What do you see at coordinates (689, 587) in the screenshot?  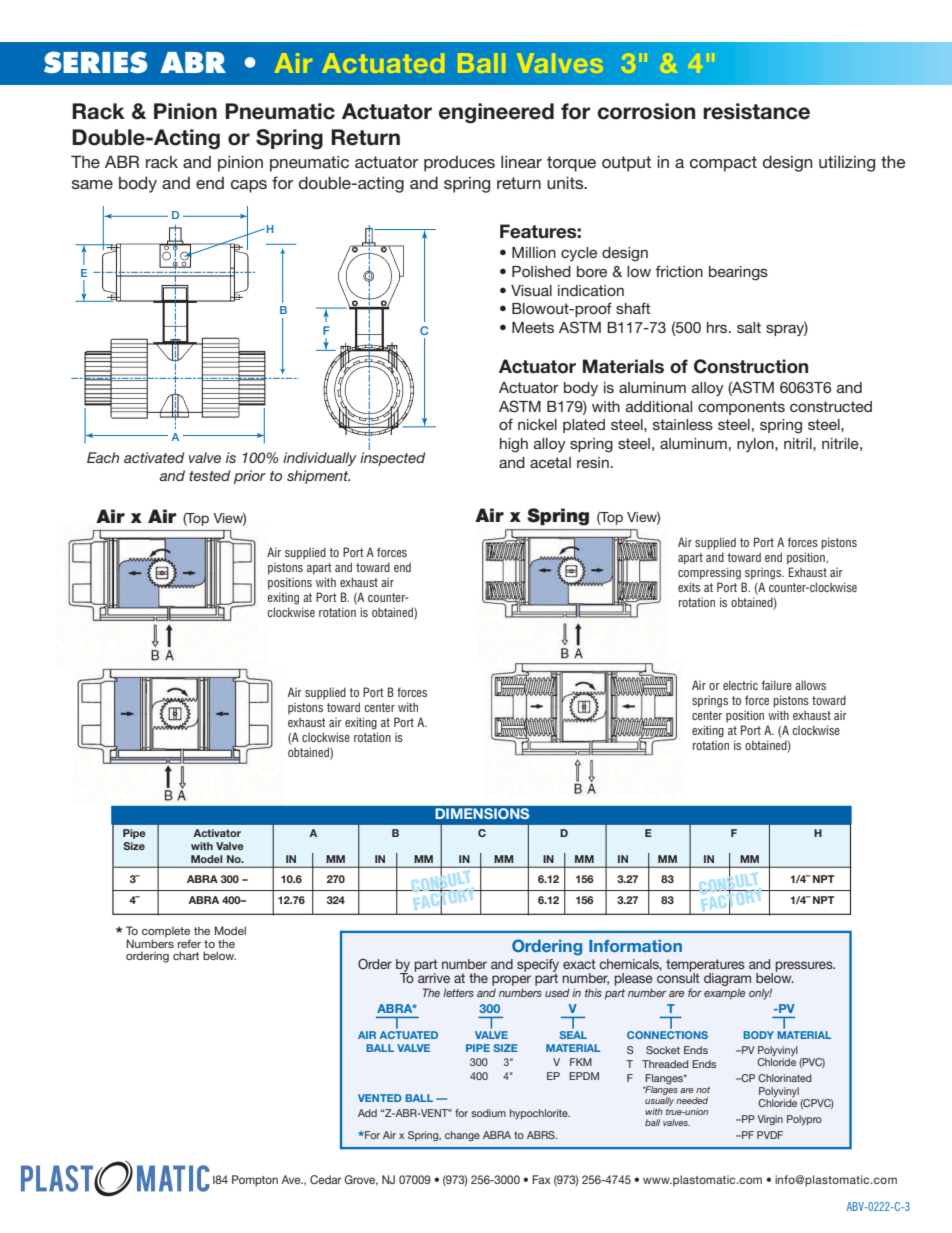 I see `exits` at bounding box center [689, 587].
